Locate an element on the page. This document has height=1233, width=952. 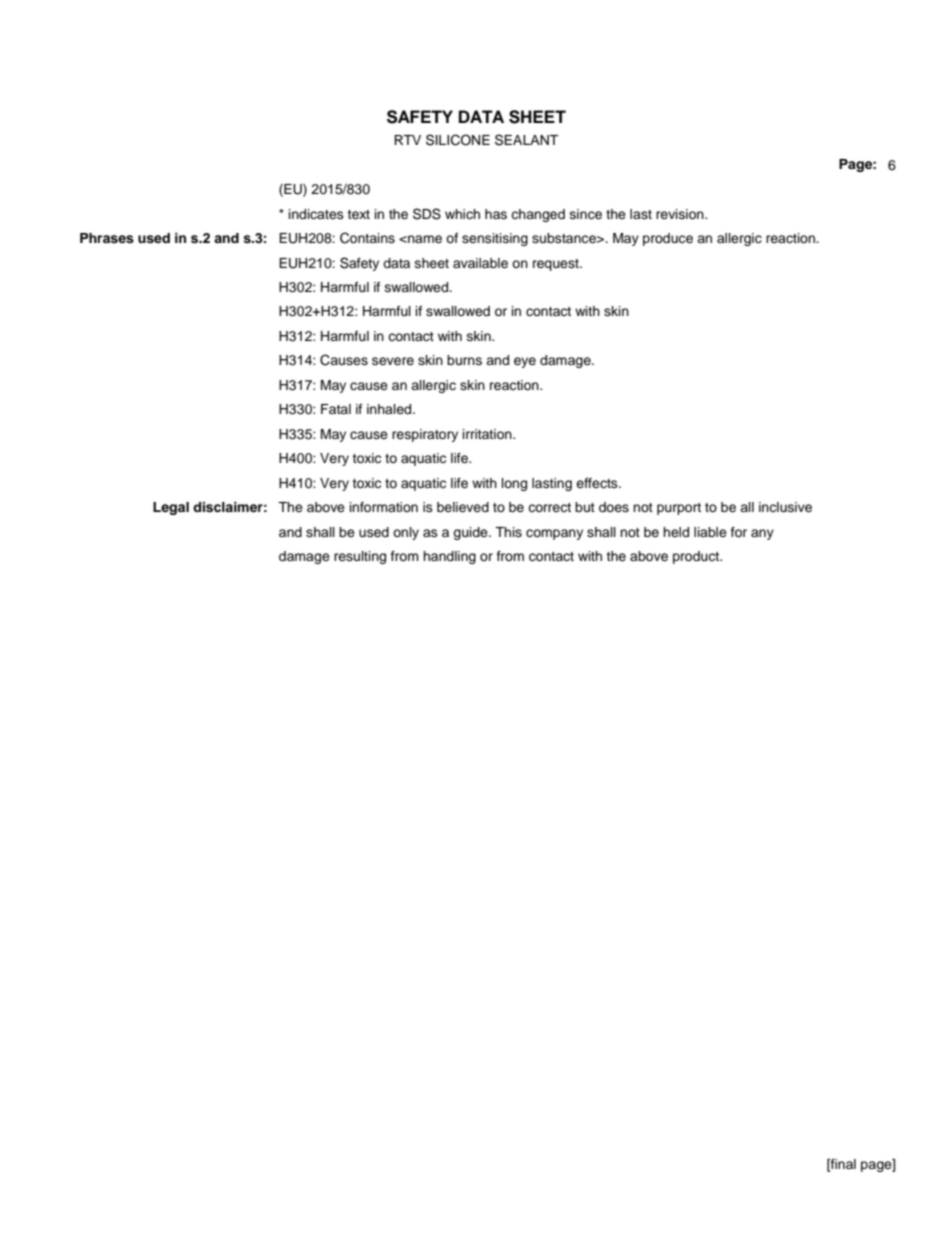
eye is located at coordinates (525, 362).
